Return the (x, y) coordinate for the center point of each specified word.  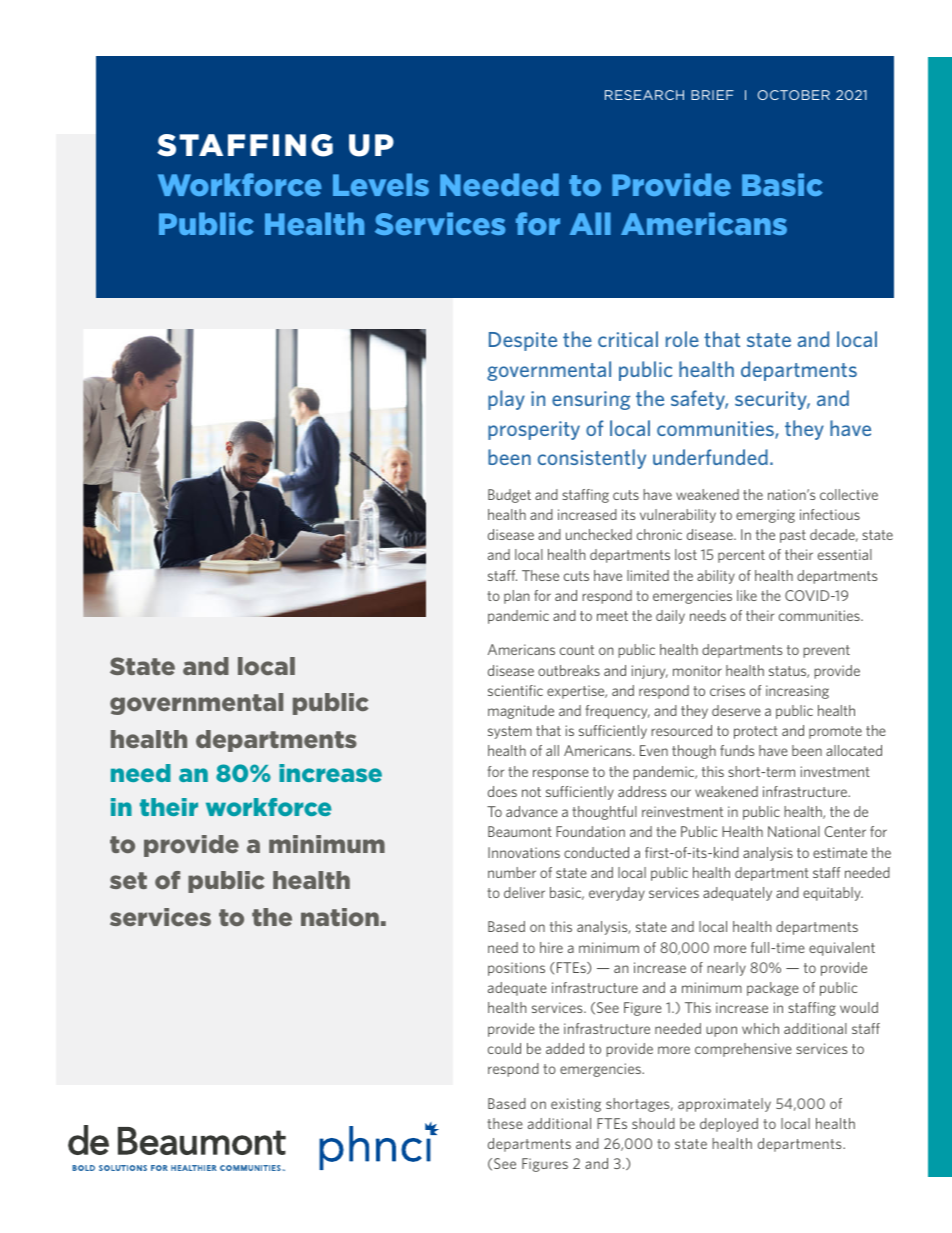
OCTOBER (794, 95)
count (577, 650)
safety (699, 400)
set (128, 880)
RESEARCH (644, 95)
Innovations (524, 852)
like (747, 595)
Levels (381, 184)
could (504, 1048)
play (506, 400)
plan (516, 597)
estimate (840, 852)
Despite (523, 341)
